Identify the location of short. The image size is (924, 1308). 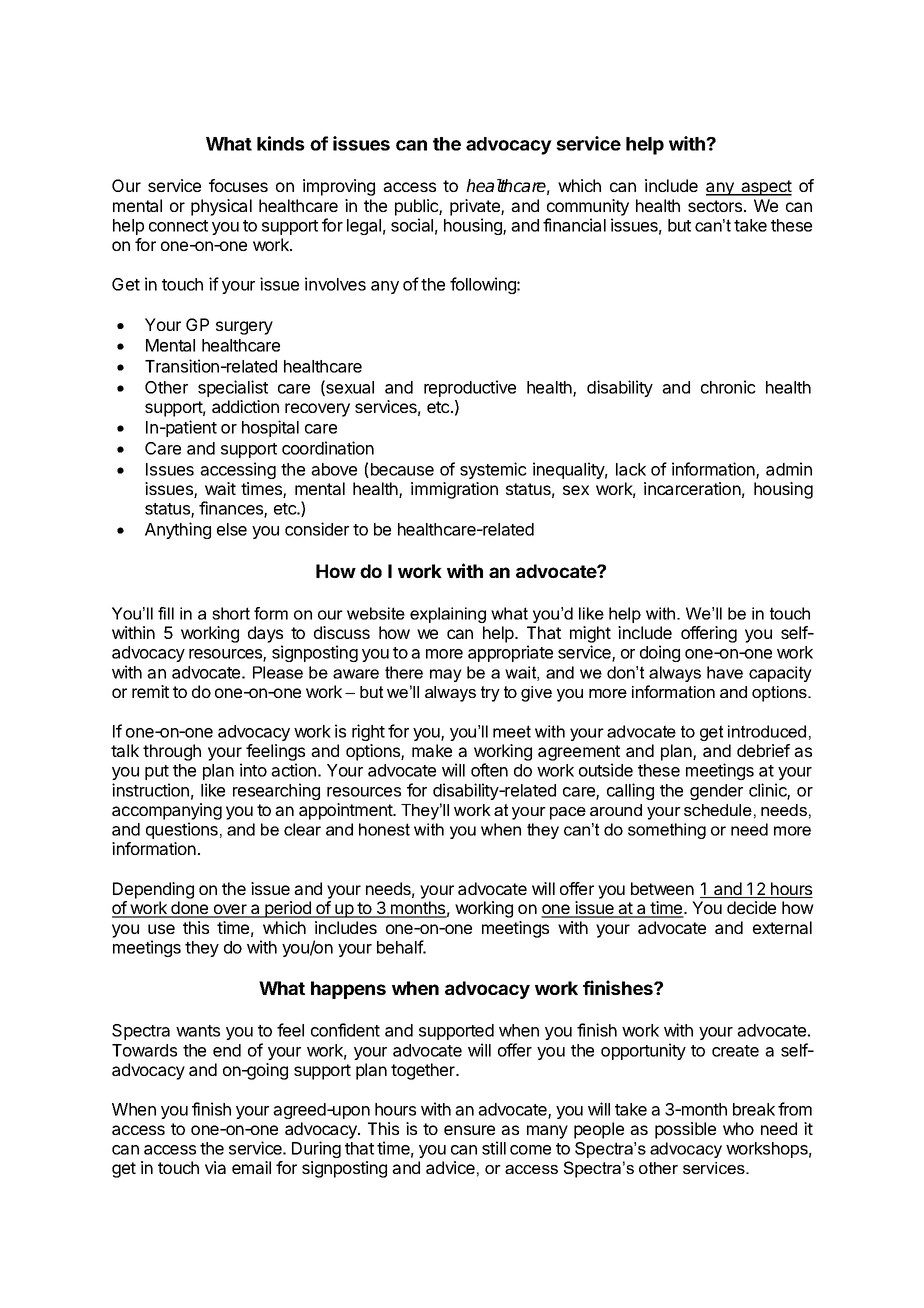
(231, 613).
